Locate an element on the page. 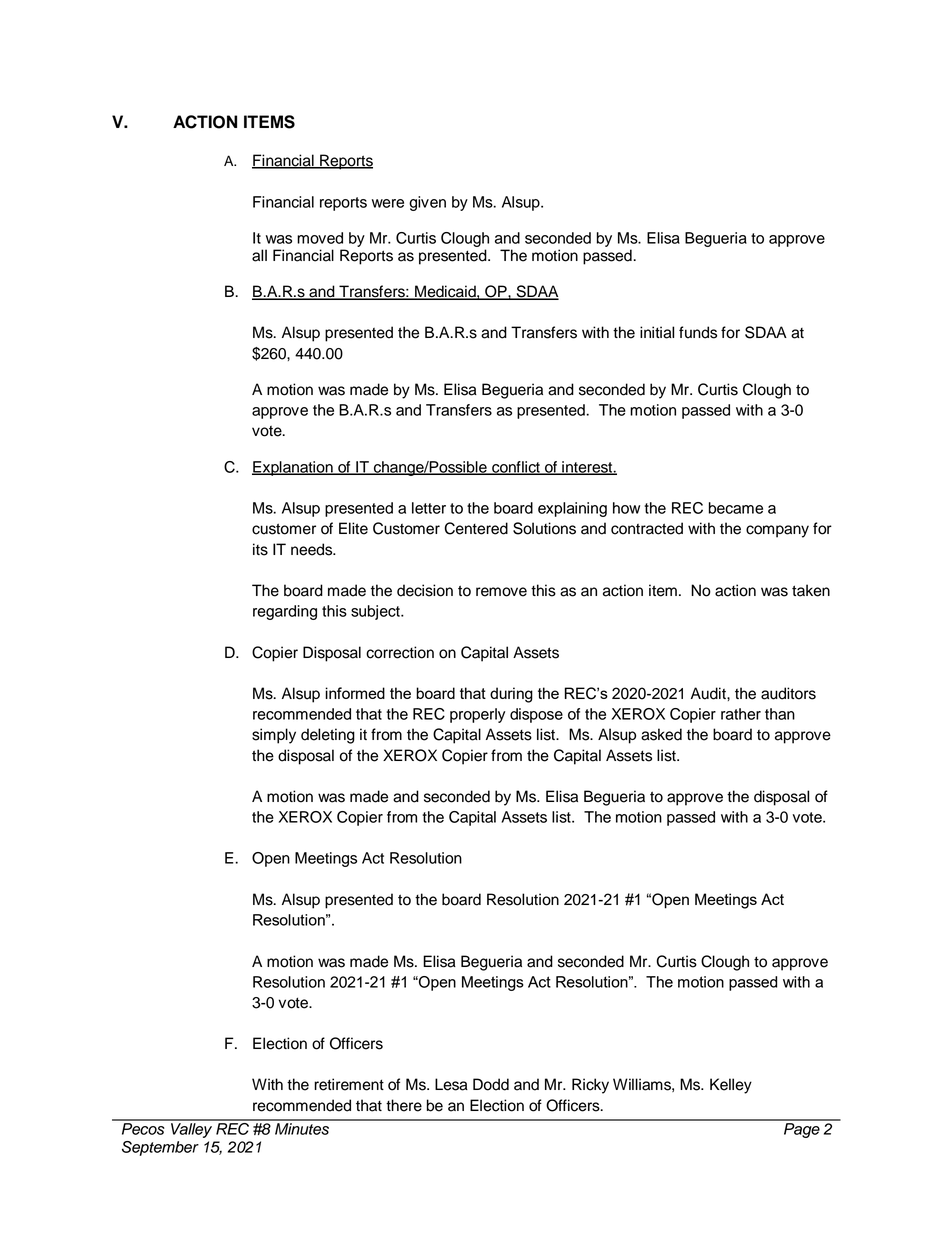  taken is located at coordinates (811, 590).
